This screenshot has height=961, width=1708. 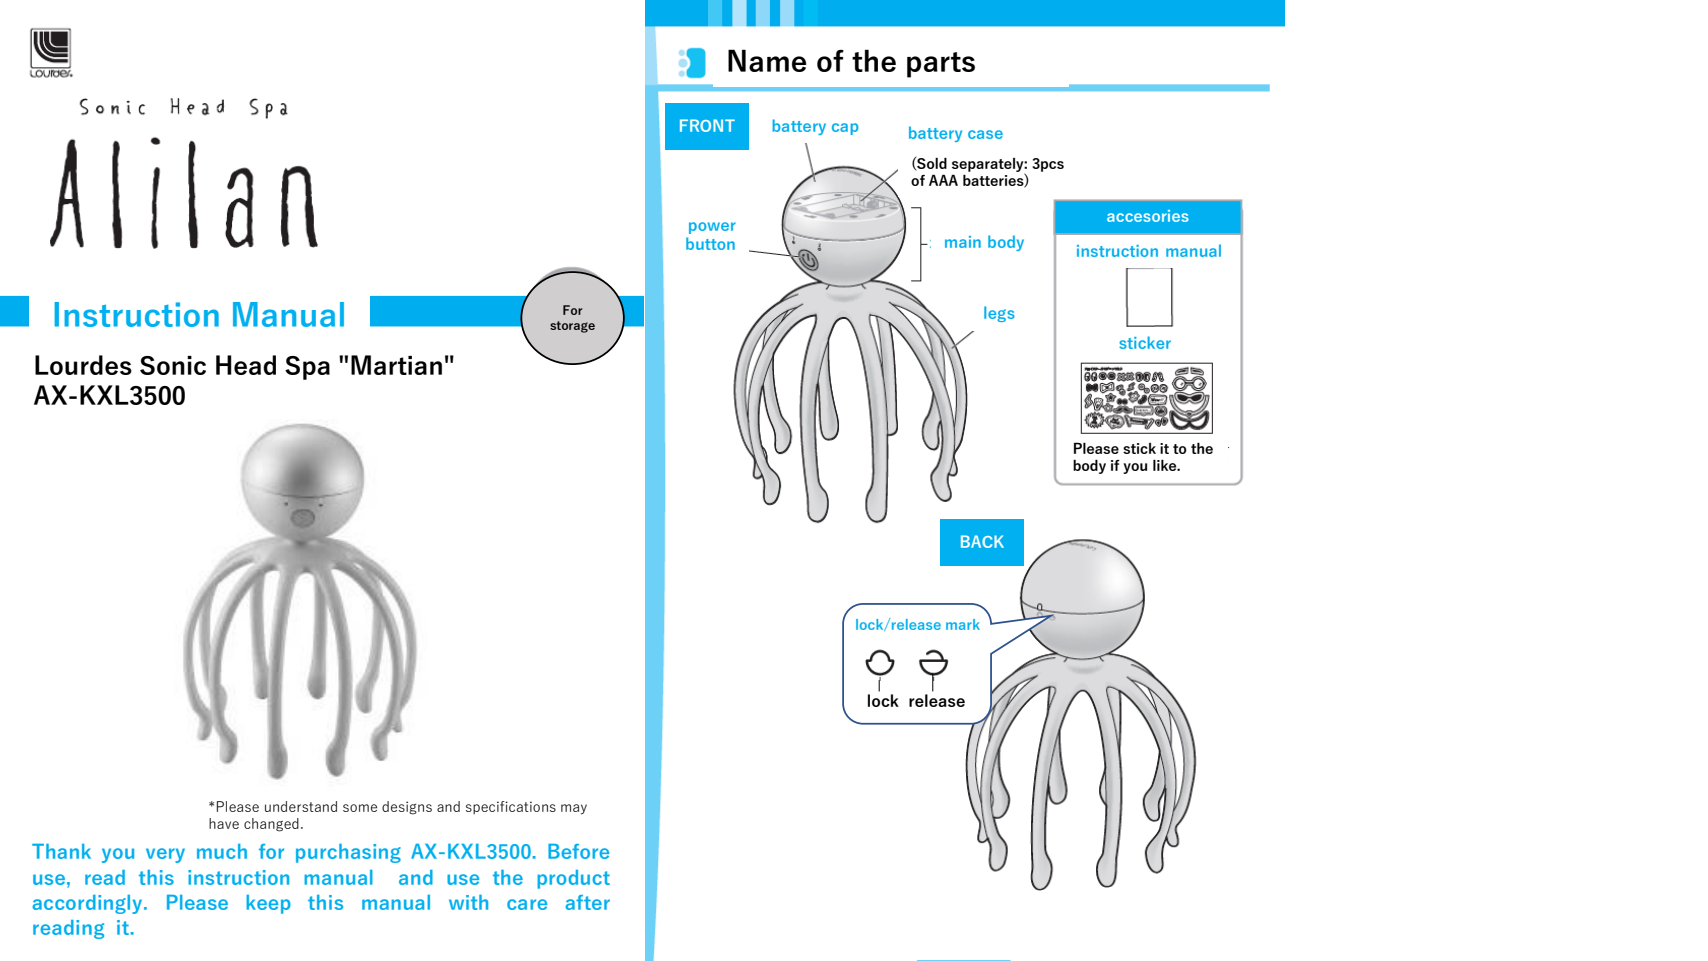 I want to click on understand, so click(x=301, y=806).
